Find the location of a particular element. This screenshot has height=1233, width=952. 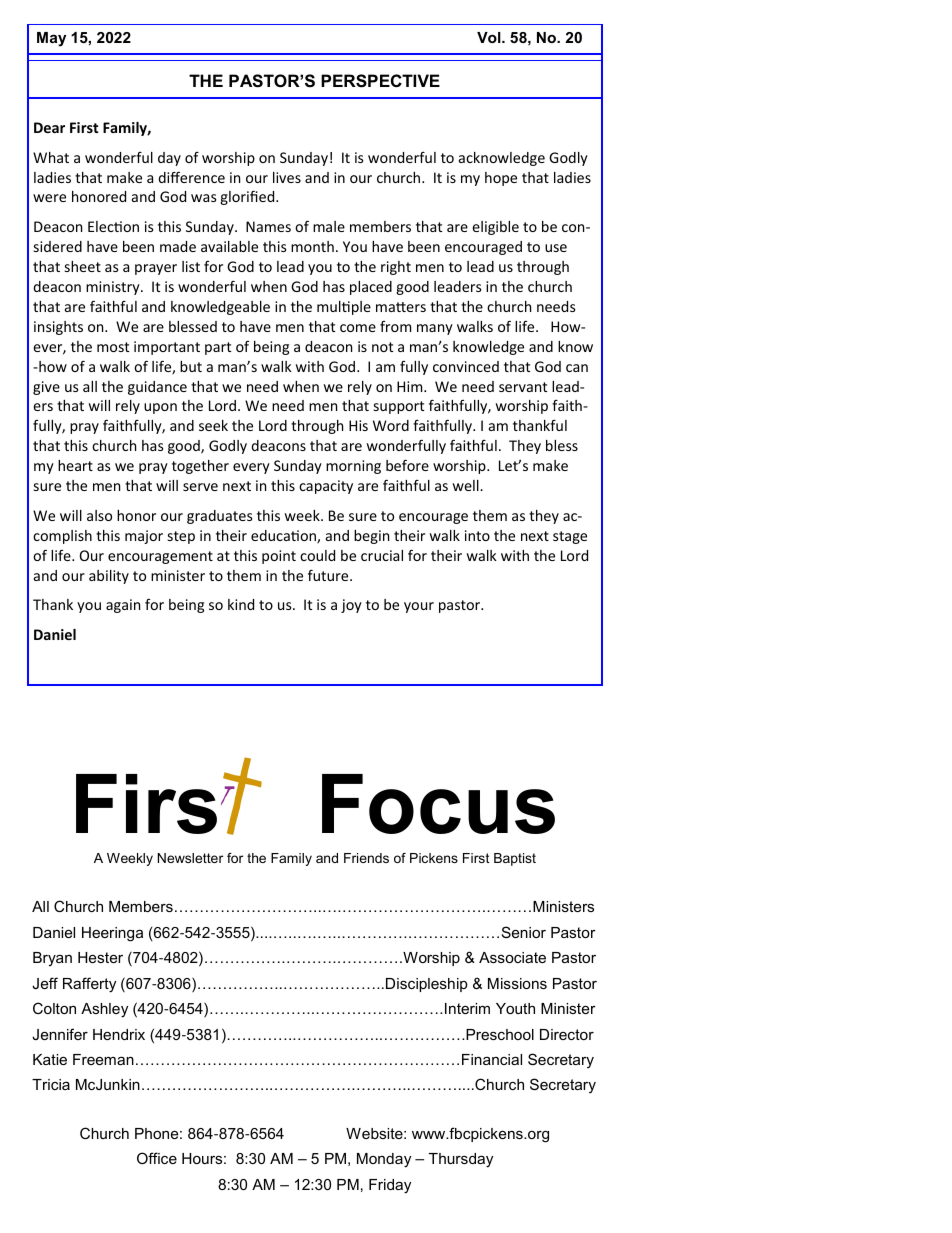

Monday is located at coordinates (384, 1160).
